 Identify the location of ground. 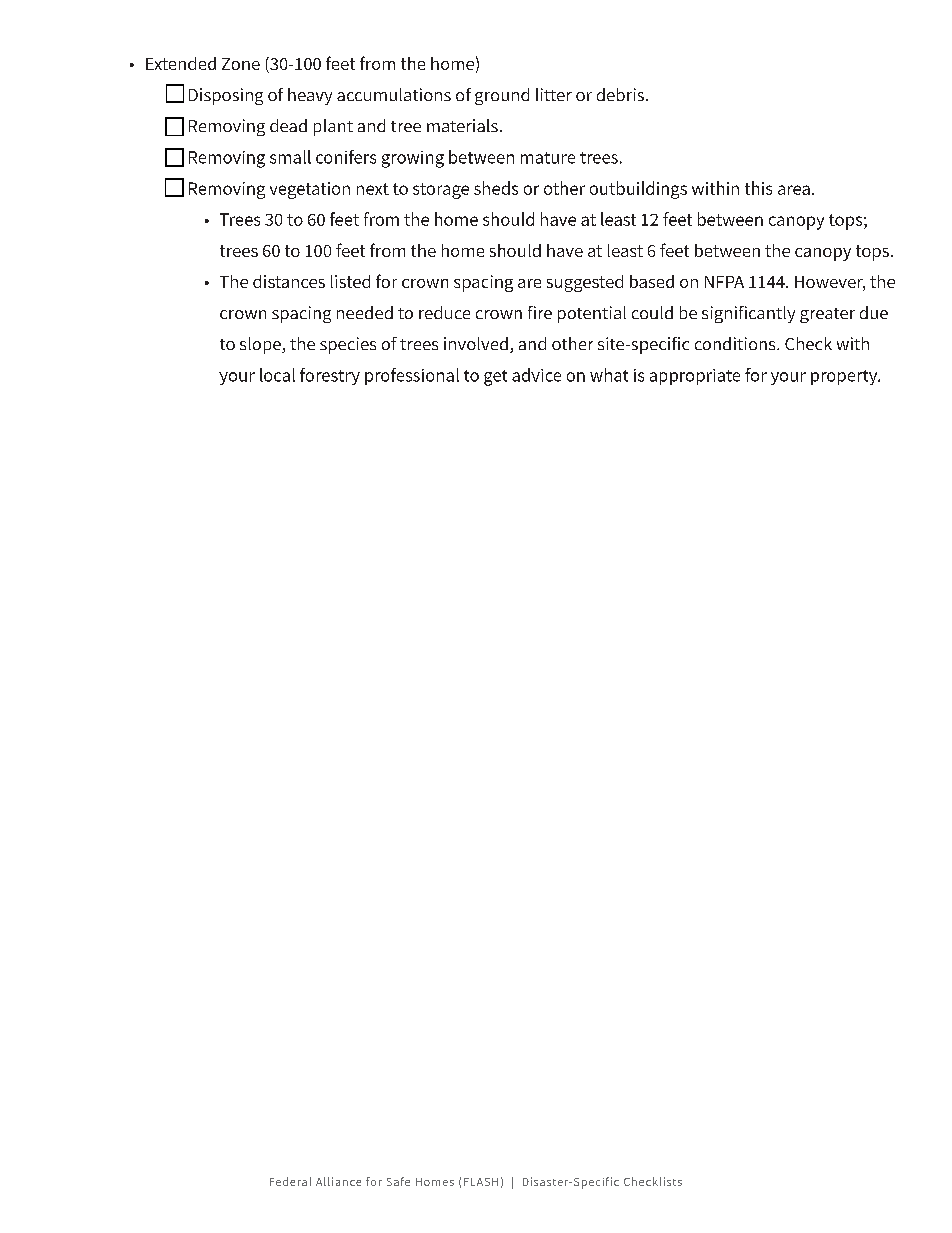
(502, 96).
